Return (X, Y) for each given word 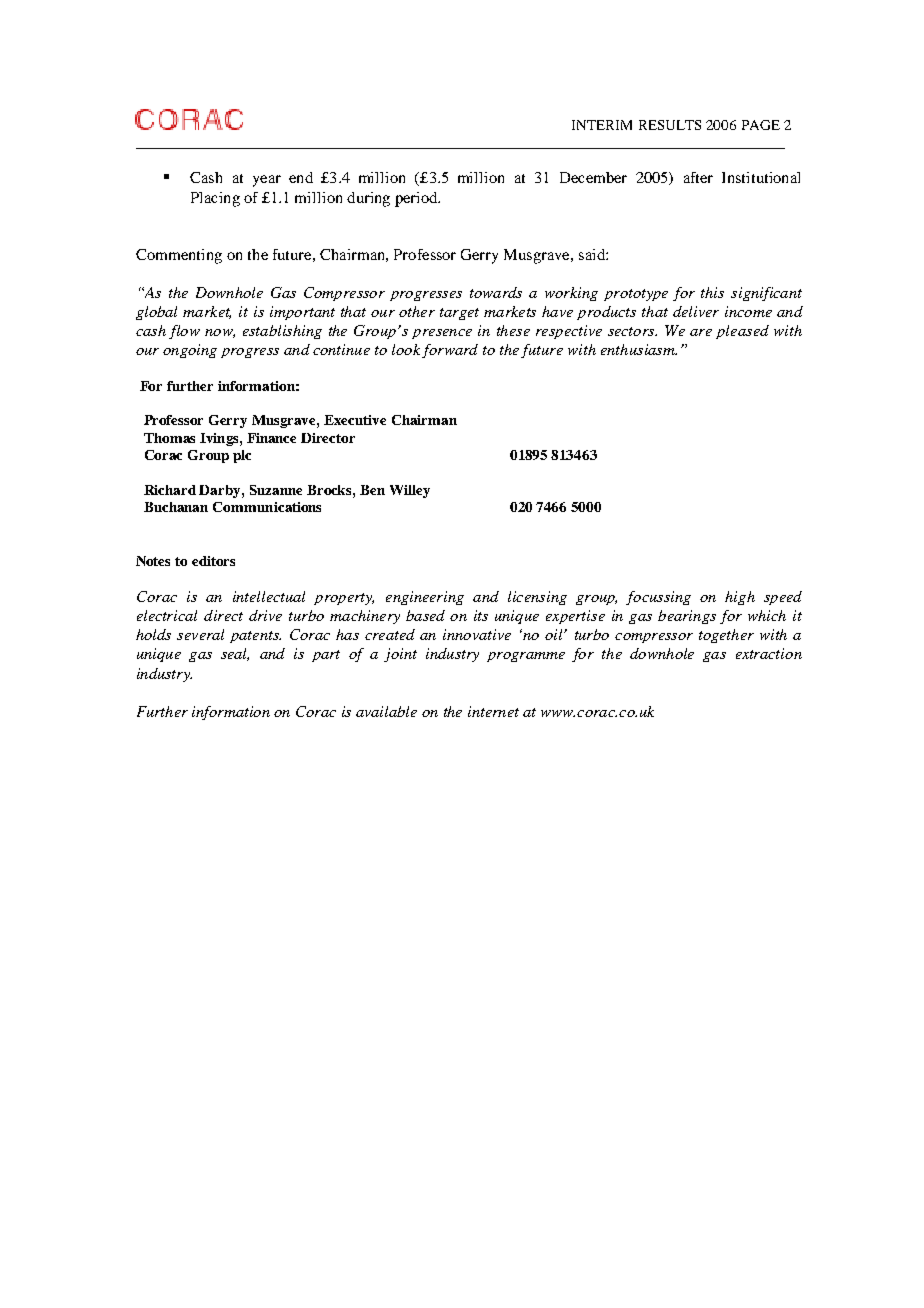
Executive (355, 420)
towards (496, 292)
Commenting (179, 256)
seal (235, 654)
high (740, 598)
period (417, 199)
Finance (271, 438)
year (267, 181)
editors (213, 561)
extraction (769, 653)
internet (493, 711)
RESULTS (670, 125)
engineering (425, 598)
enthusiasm (639, 349)
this (712, 292)
